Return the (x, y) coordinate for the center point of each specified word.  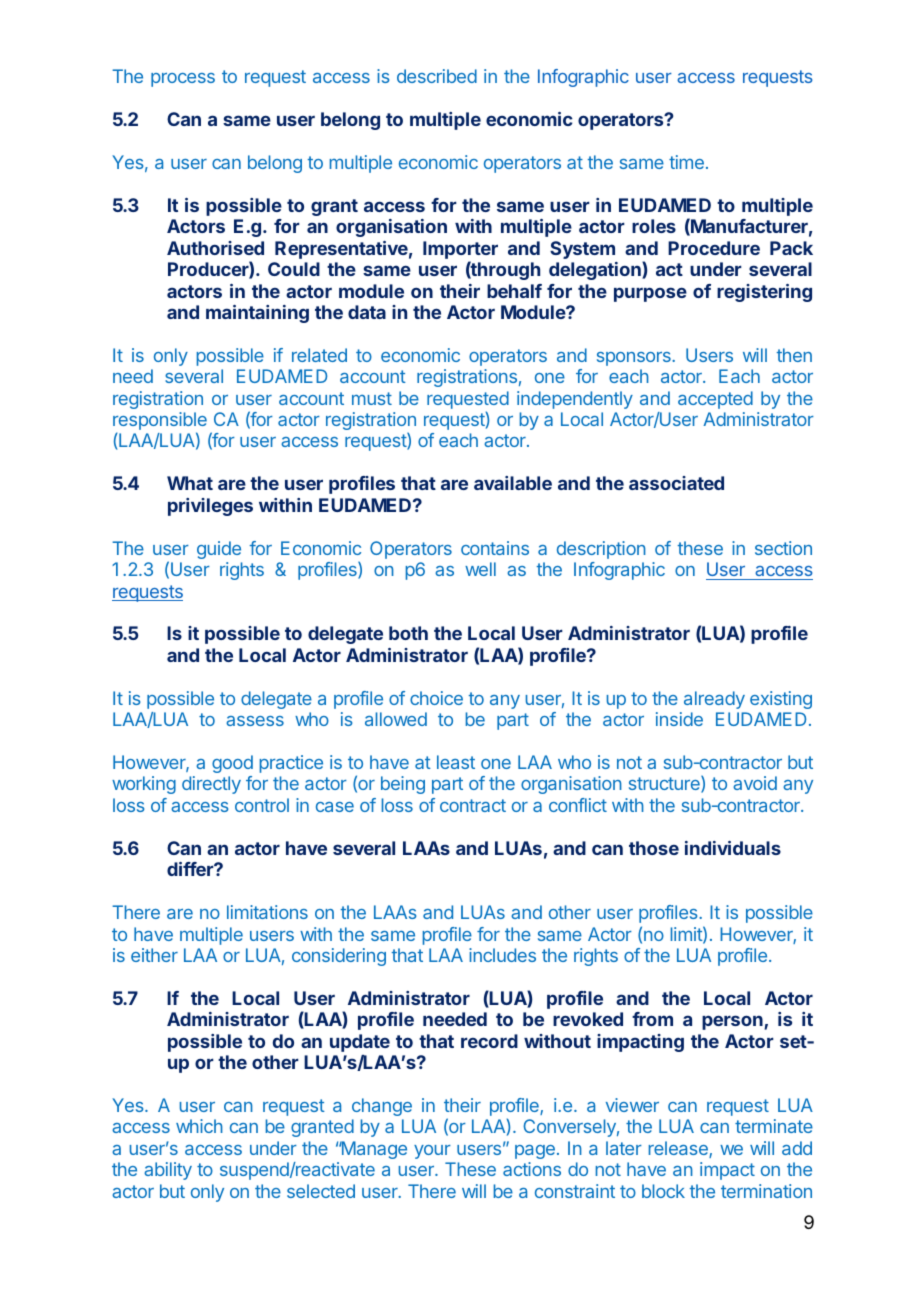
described (437, 76)
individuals (733, 848)
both (408, 633)
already (714, 700)
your (432, 1152)
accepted (715, 400)
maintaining (257, 314)
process (183, 80)
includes (502, 955)
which (199, 1126)
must (372, 398)
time (686, 162)
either (154, 955)
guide (219, 550)
